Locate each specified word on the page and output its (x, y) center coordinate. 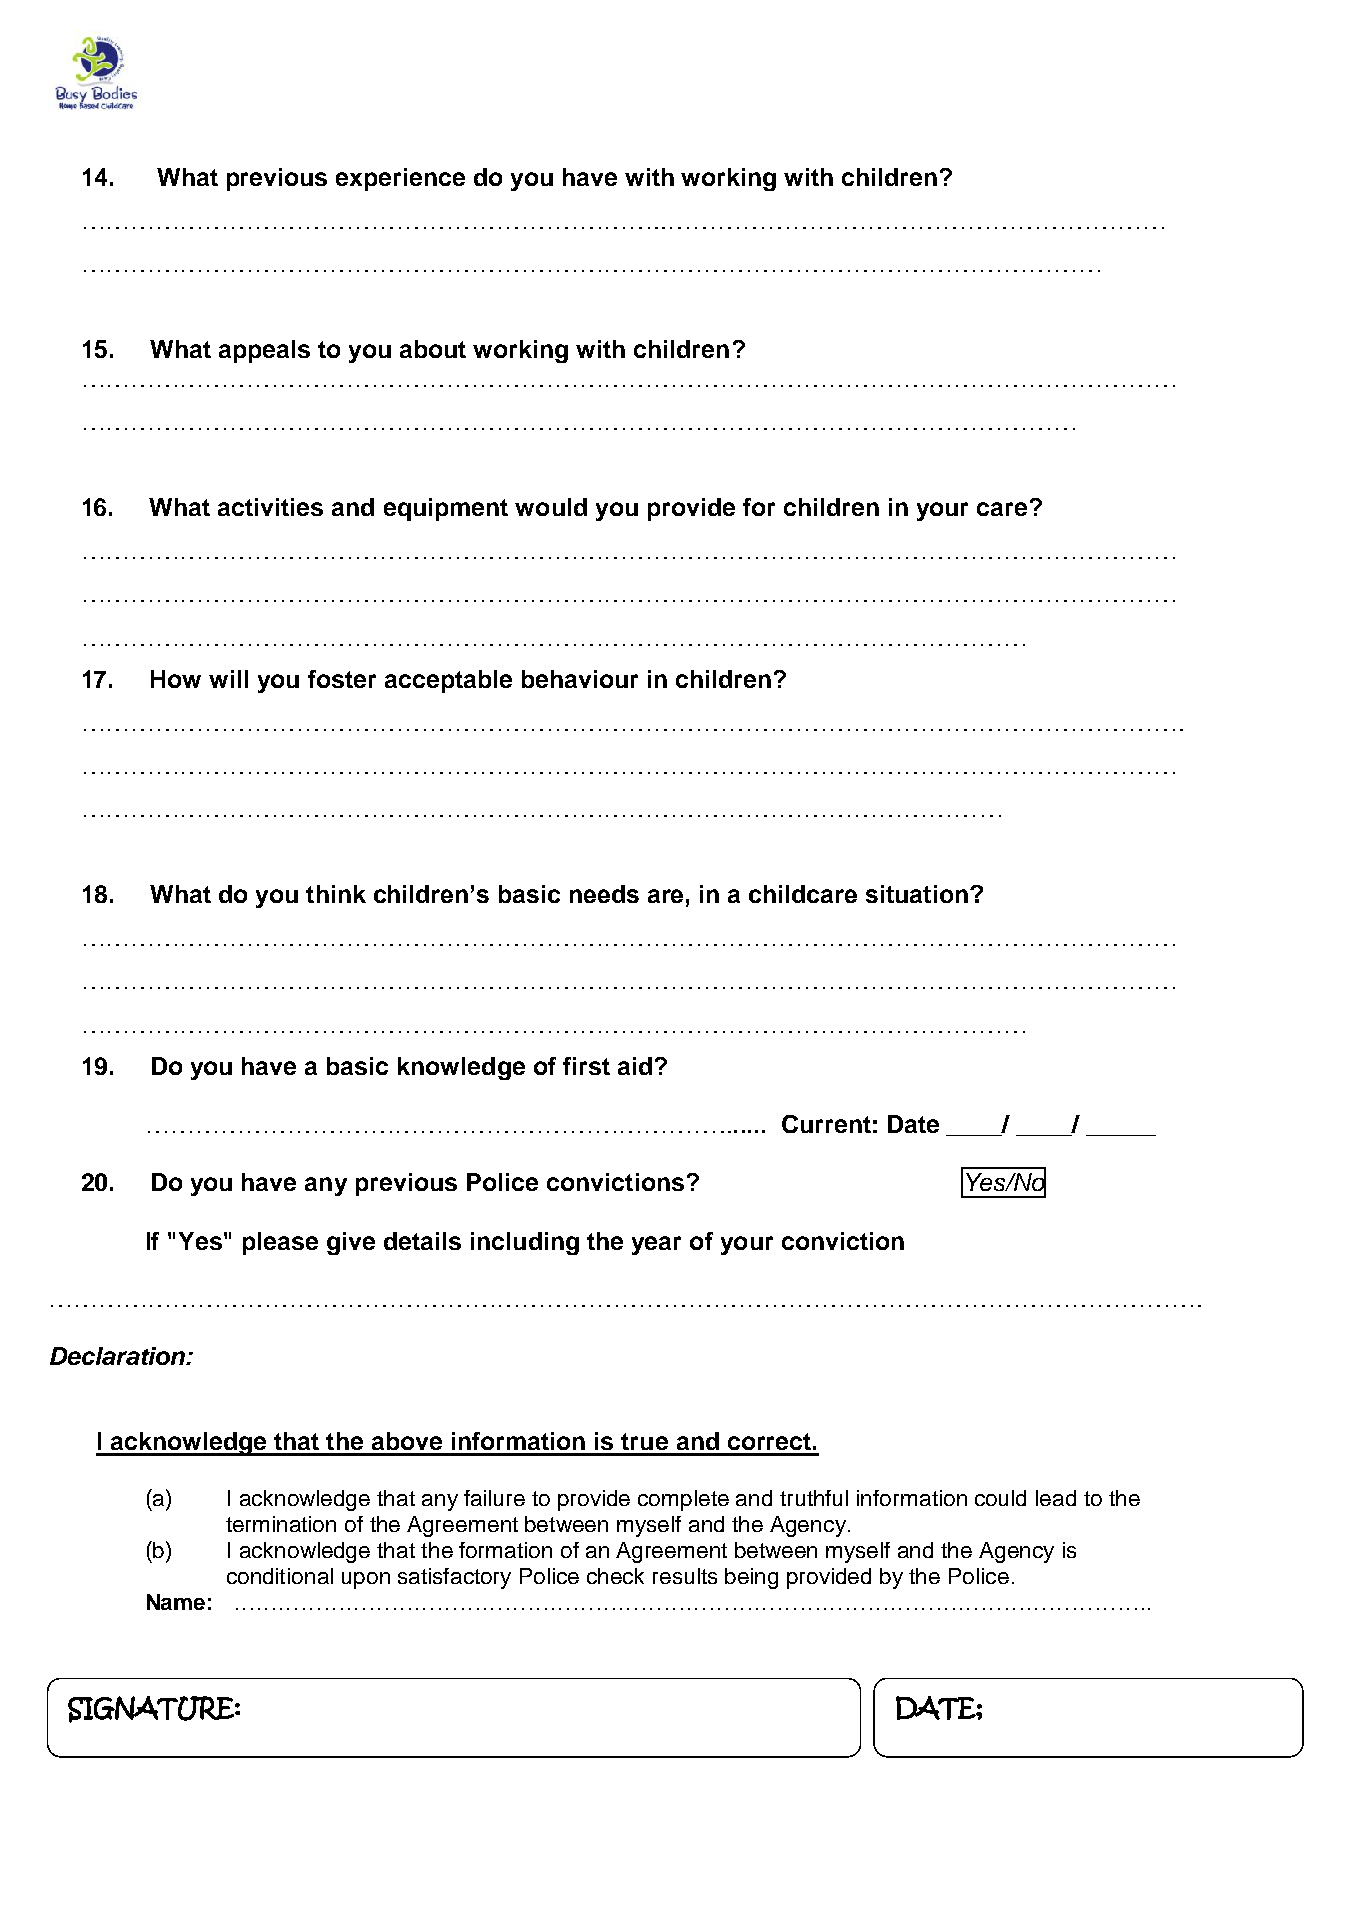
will (228, 679)
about (433, 349)
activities (270, 507)
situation (917, 894)
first (586, 1066)
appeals (264, 351)
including (525, 1243)
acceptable (448, 681)
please (280, 1243)
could (1000, 1498)
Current (826, 1124)
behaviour (580, 679)
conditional (280, 1576)
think (336, 894)
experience (400, 179)
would (551, 507)
